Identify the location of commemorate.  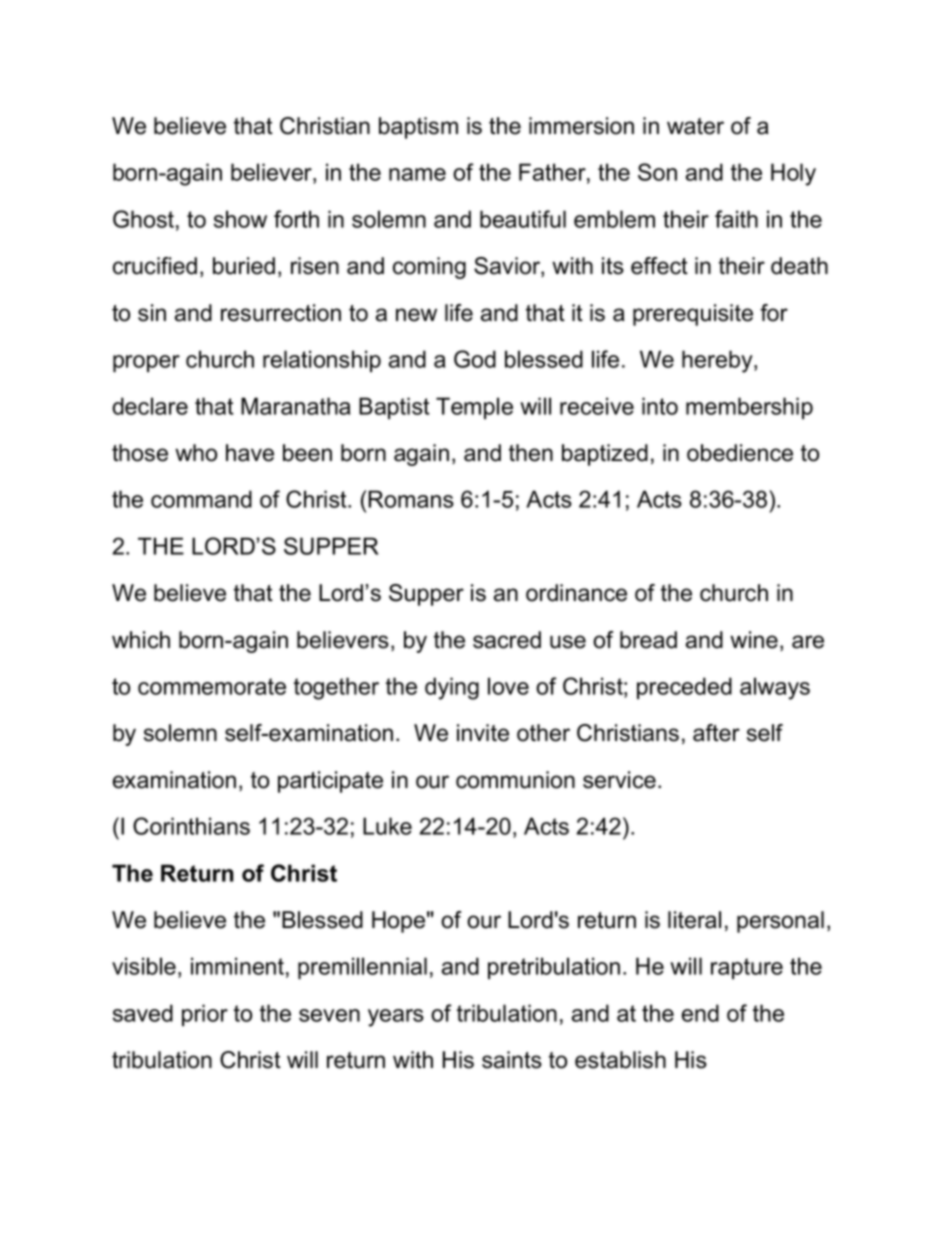
(212, 686).
